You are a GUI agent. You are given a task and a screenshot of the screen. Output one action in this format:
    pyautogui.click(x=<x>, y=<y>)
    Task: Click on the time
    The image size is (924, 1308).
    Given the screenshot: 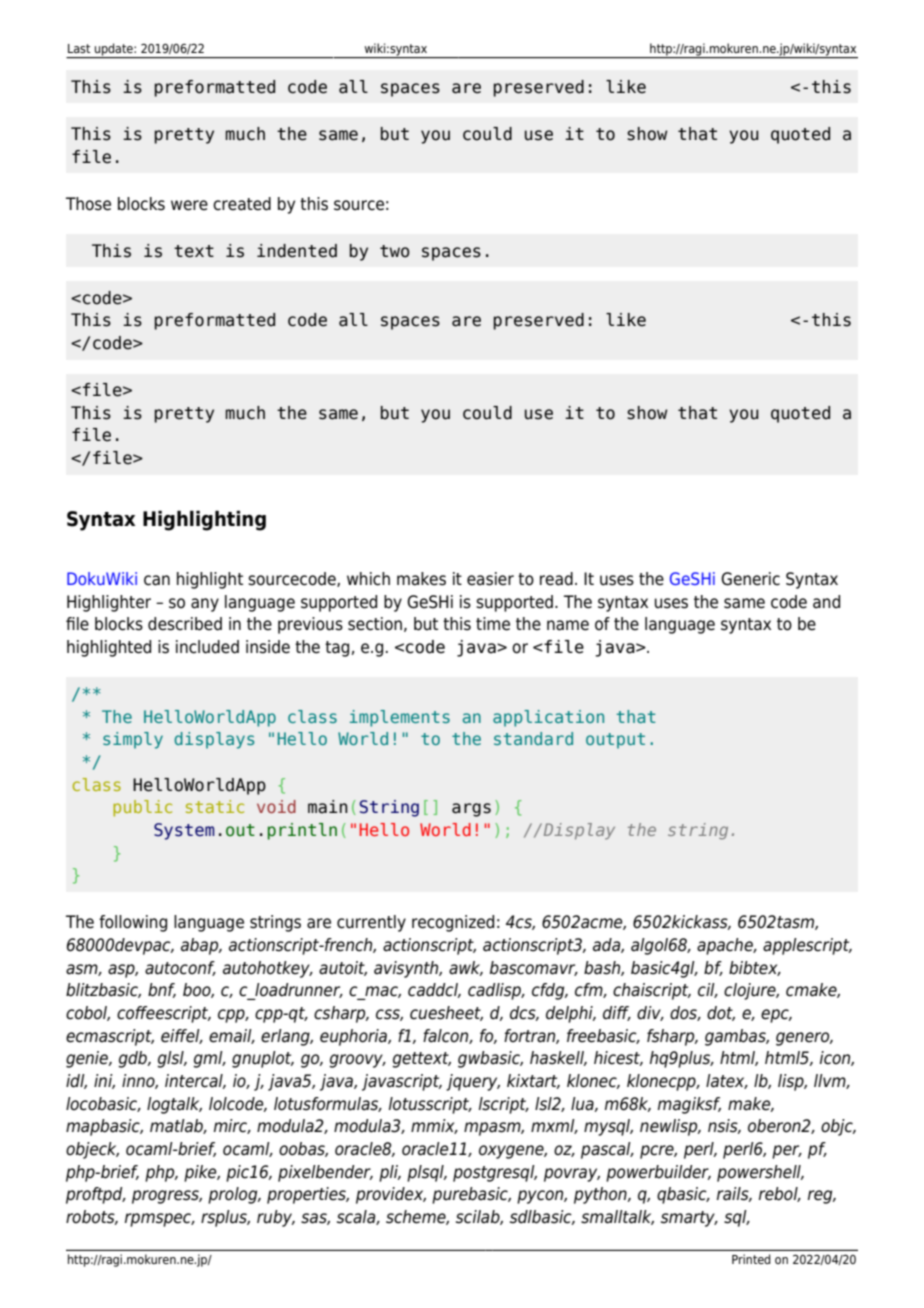 What is the action you would take?
    pyautogui.click(x=493, y=624)
